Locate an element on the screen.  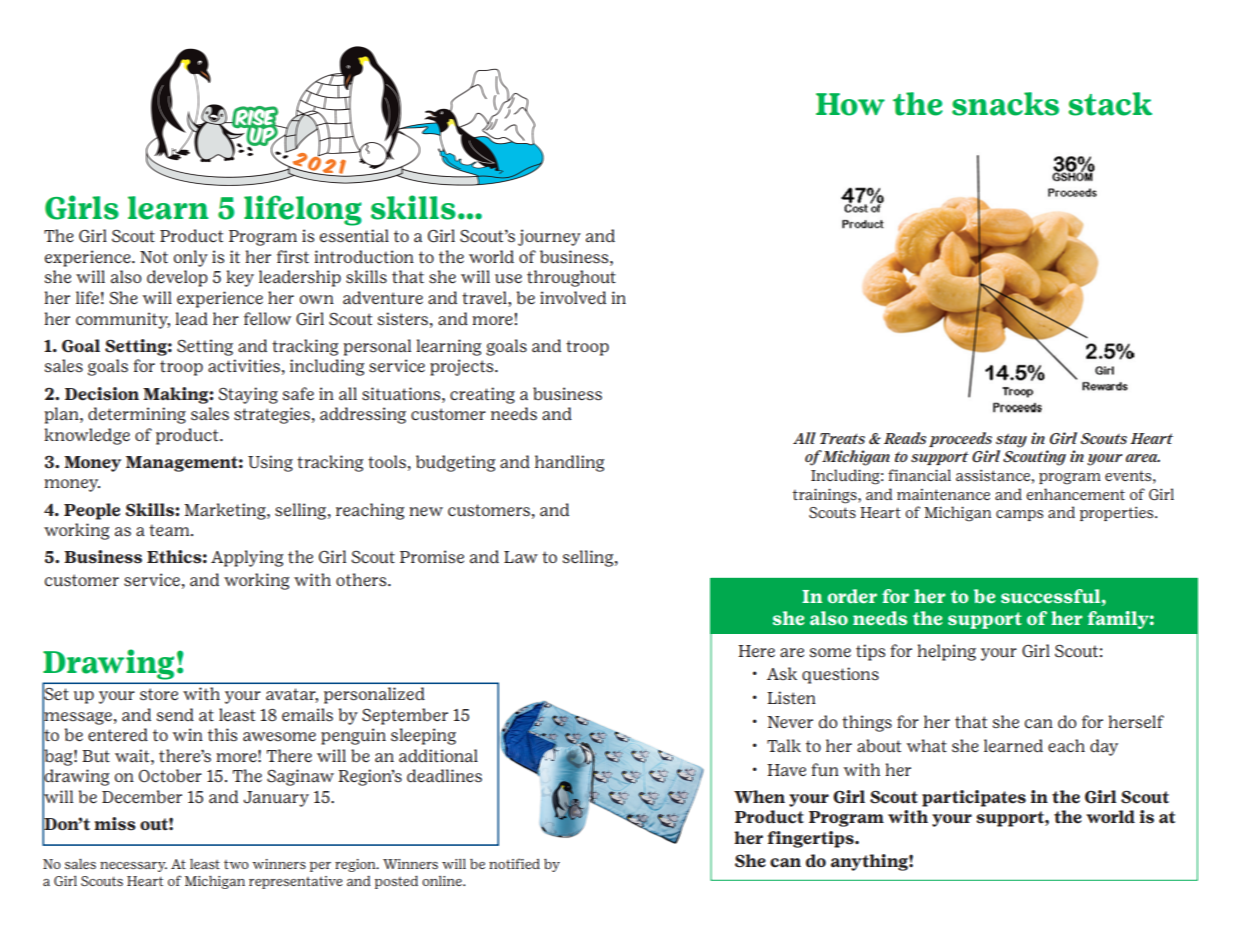
How is located at coordinates (850, 104).
